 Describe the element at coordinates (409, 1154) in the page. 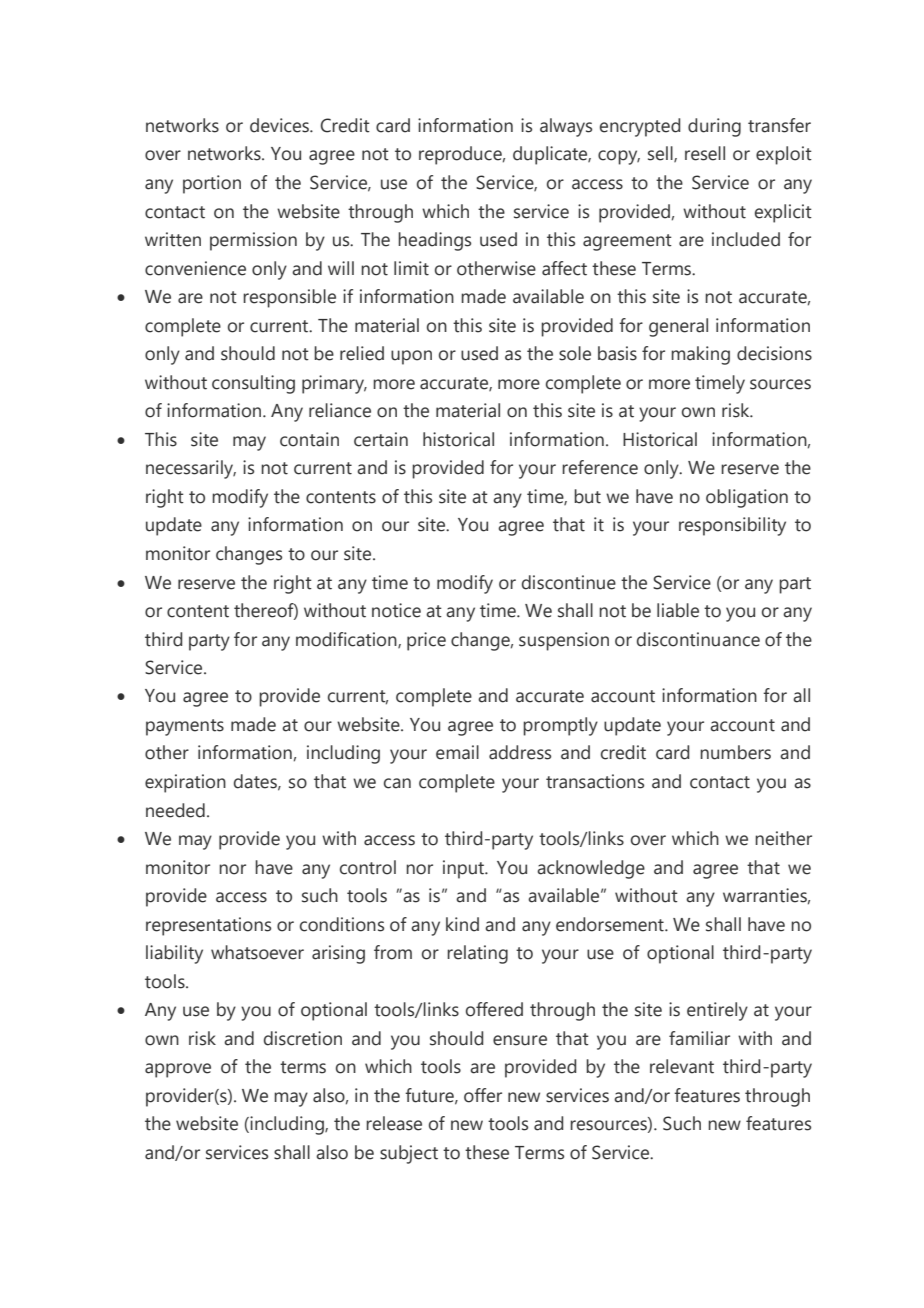

I see `subject` at that location.
